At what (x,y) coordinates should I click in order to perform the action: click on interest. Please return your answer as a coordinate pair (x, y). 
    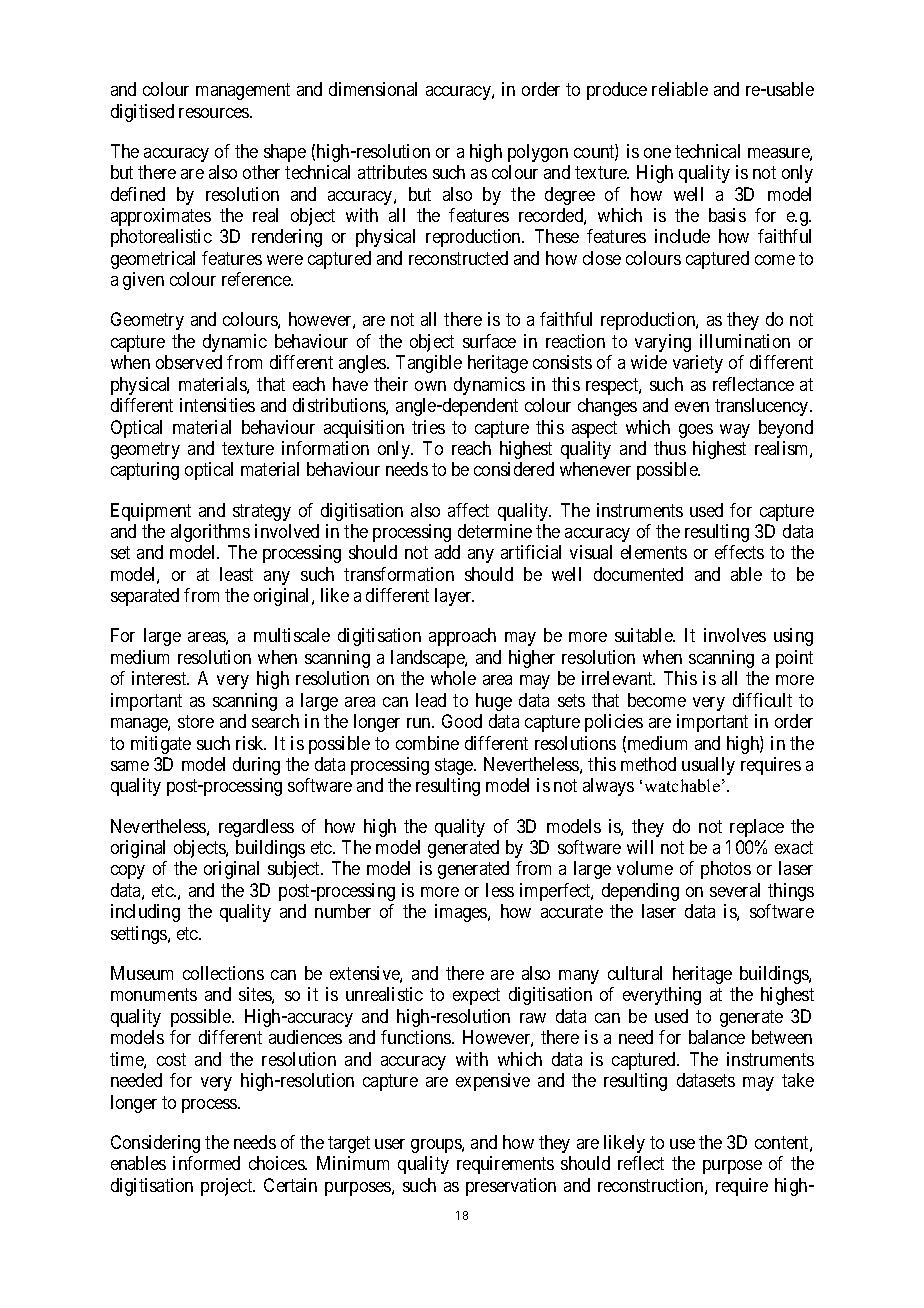
    Looking at the image, I should click on (160, 678).
